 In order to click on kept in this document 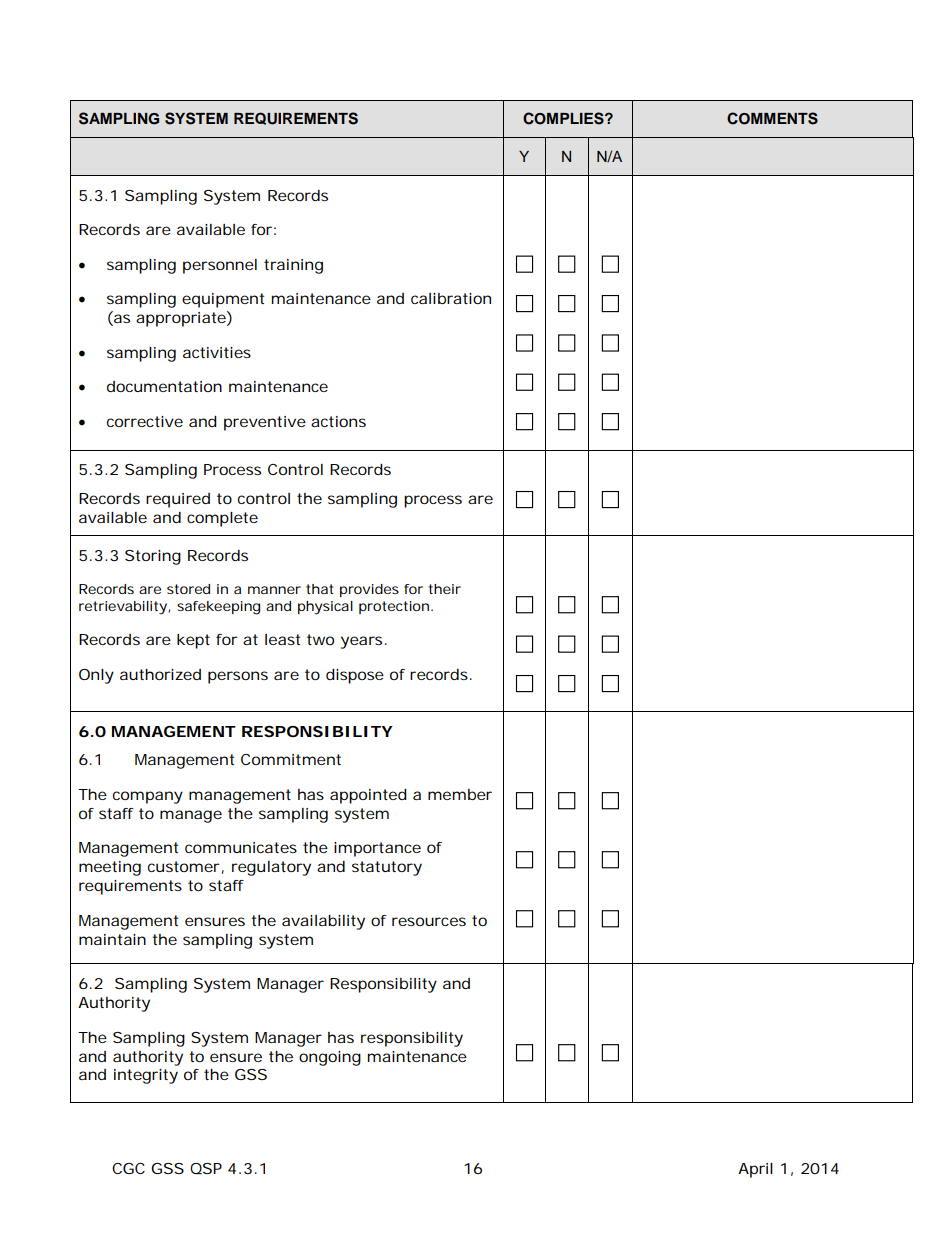, I will do `click(193, 641)`.
